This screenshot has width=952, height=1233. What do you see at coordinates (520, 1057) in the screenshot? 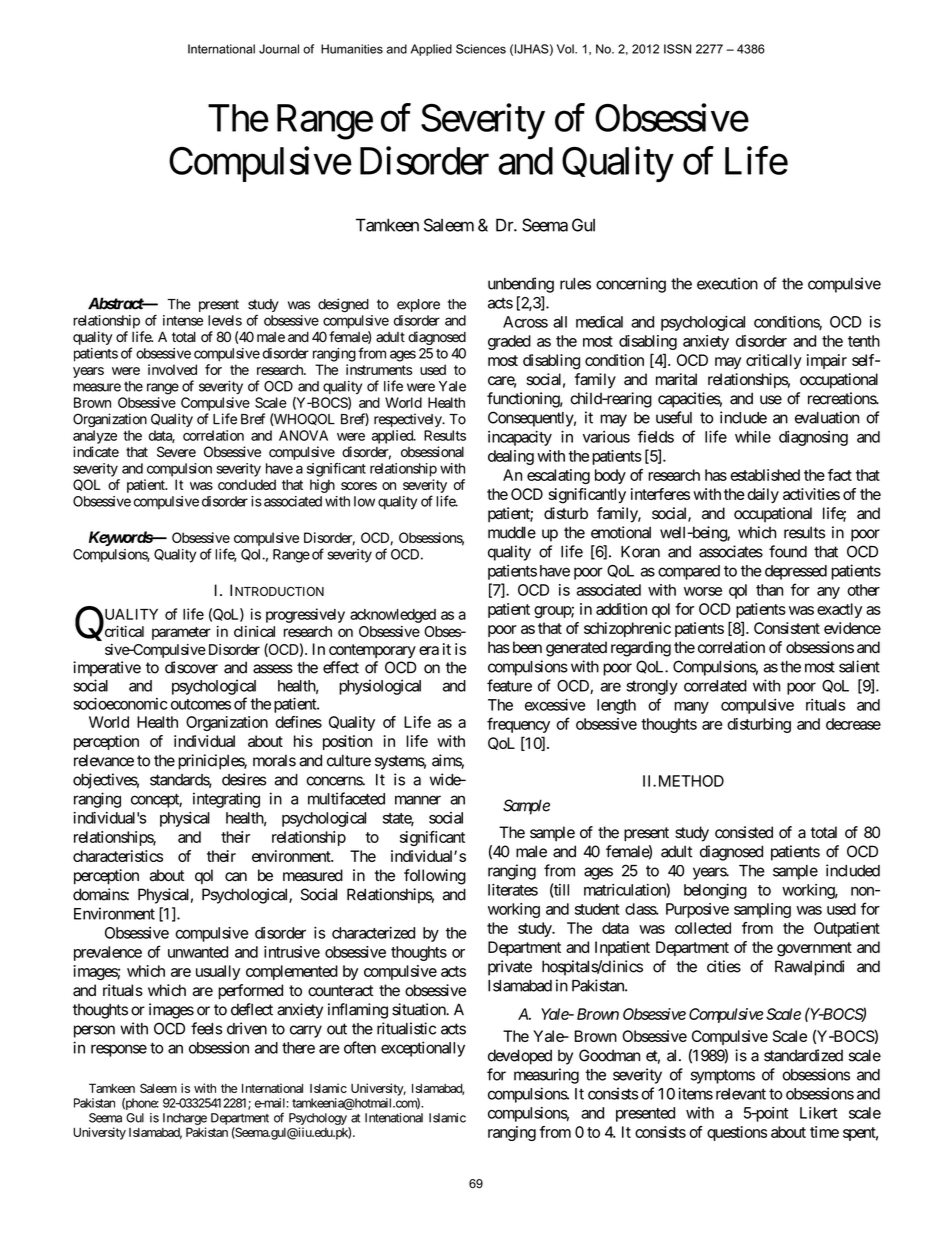
I see `developed` at bounding box center [520, 1057].
